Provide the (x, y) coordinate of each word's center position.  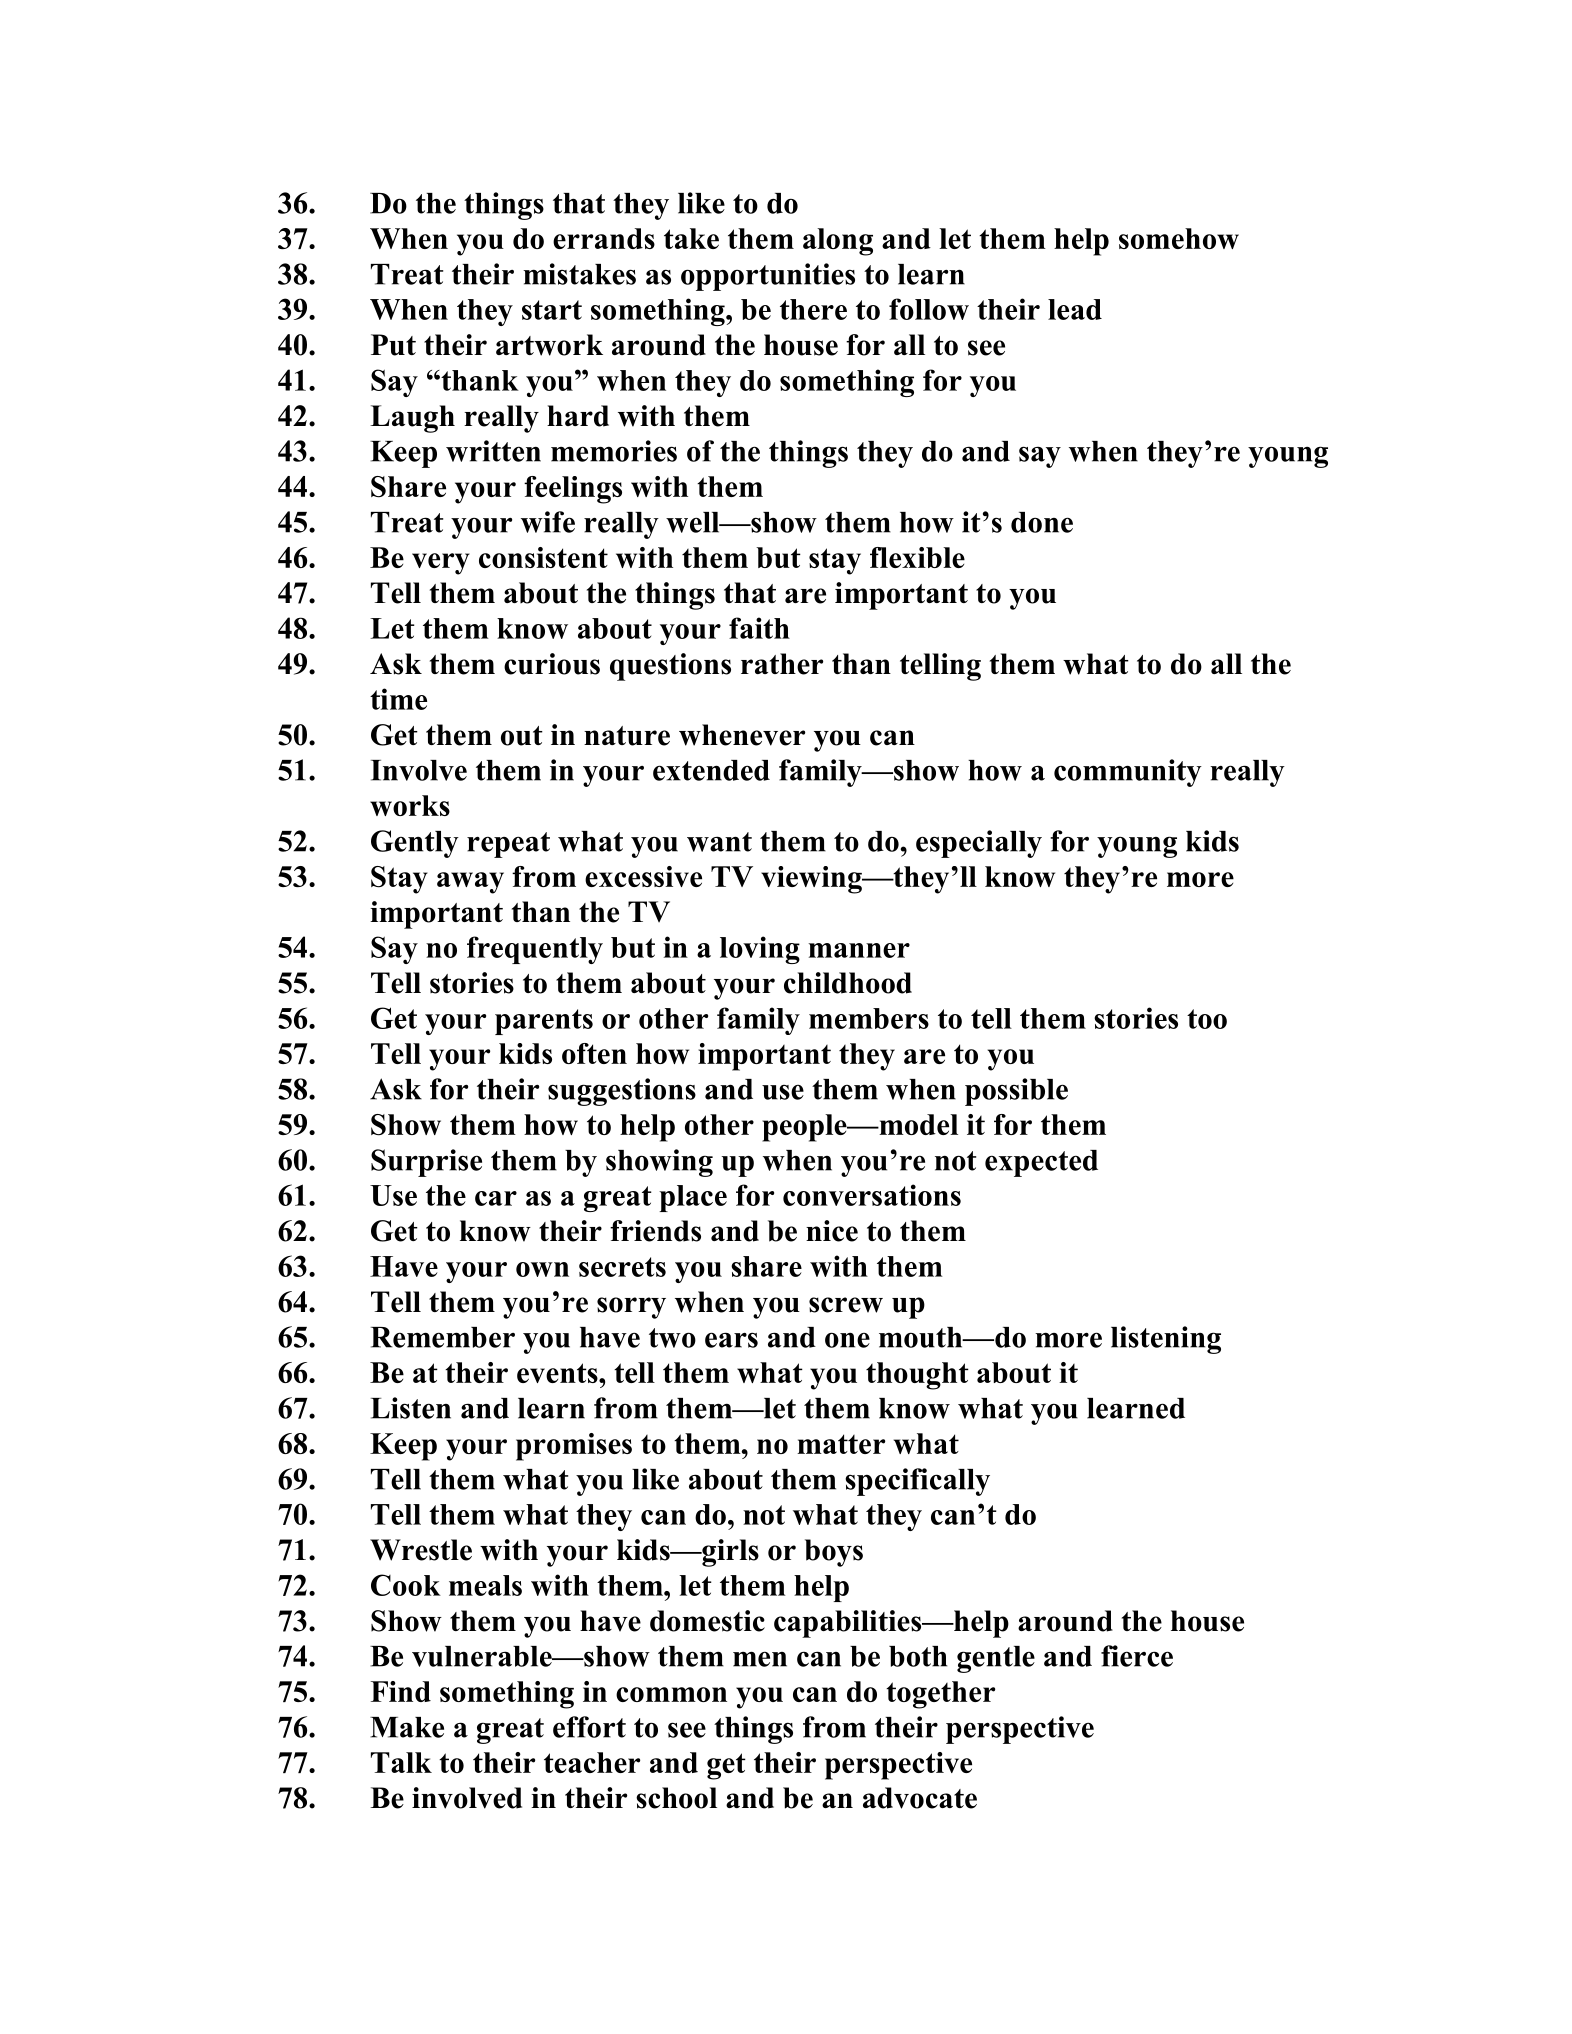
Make (407, 1727)
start (552, 310)
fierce (1137, 1656)
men (760, 1659)
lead (1075, 309)
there (813, 309)
